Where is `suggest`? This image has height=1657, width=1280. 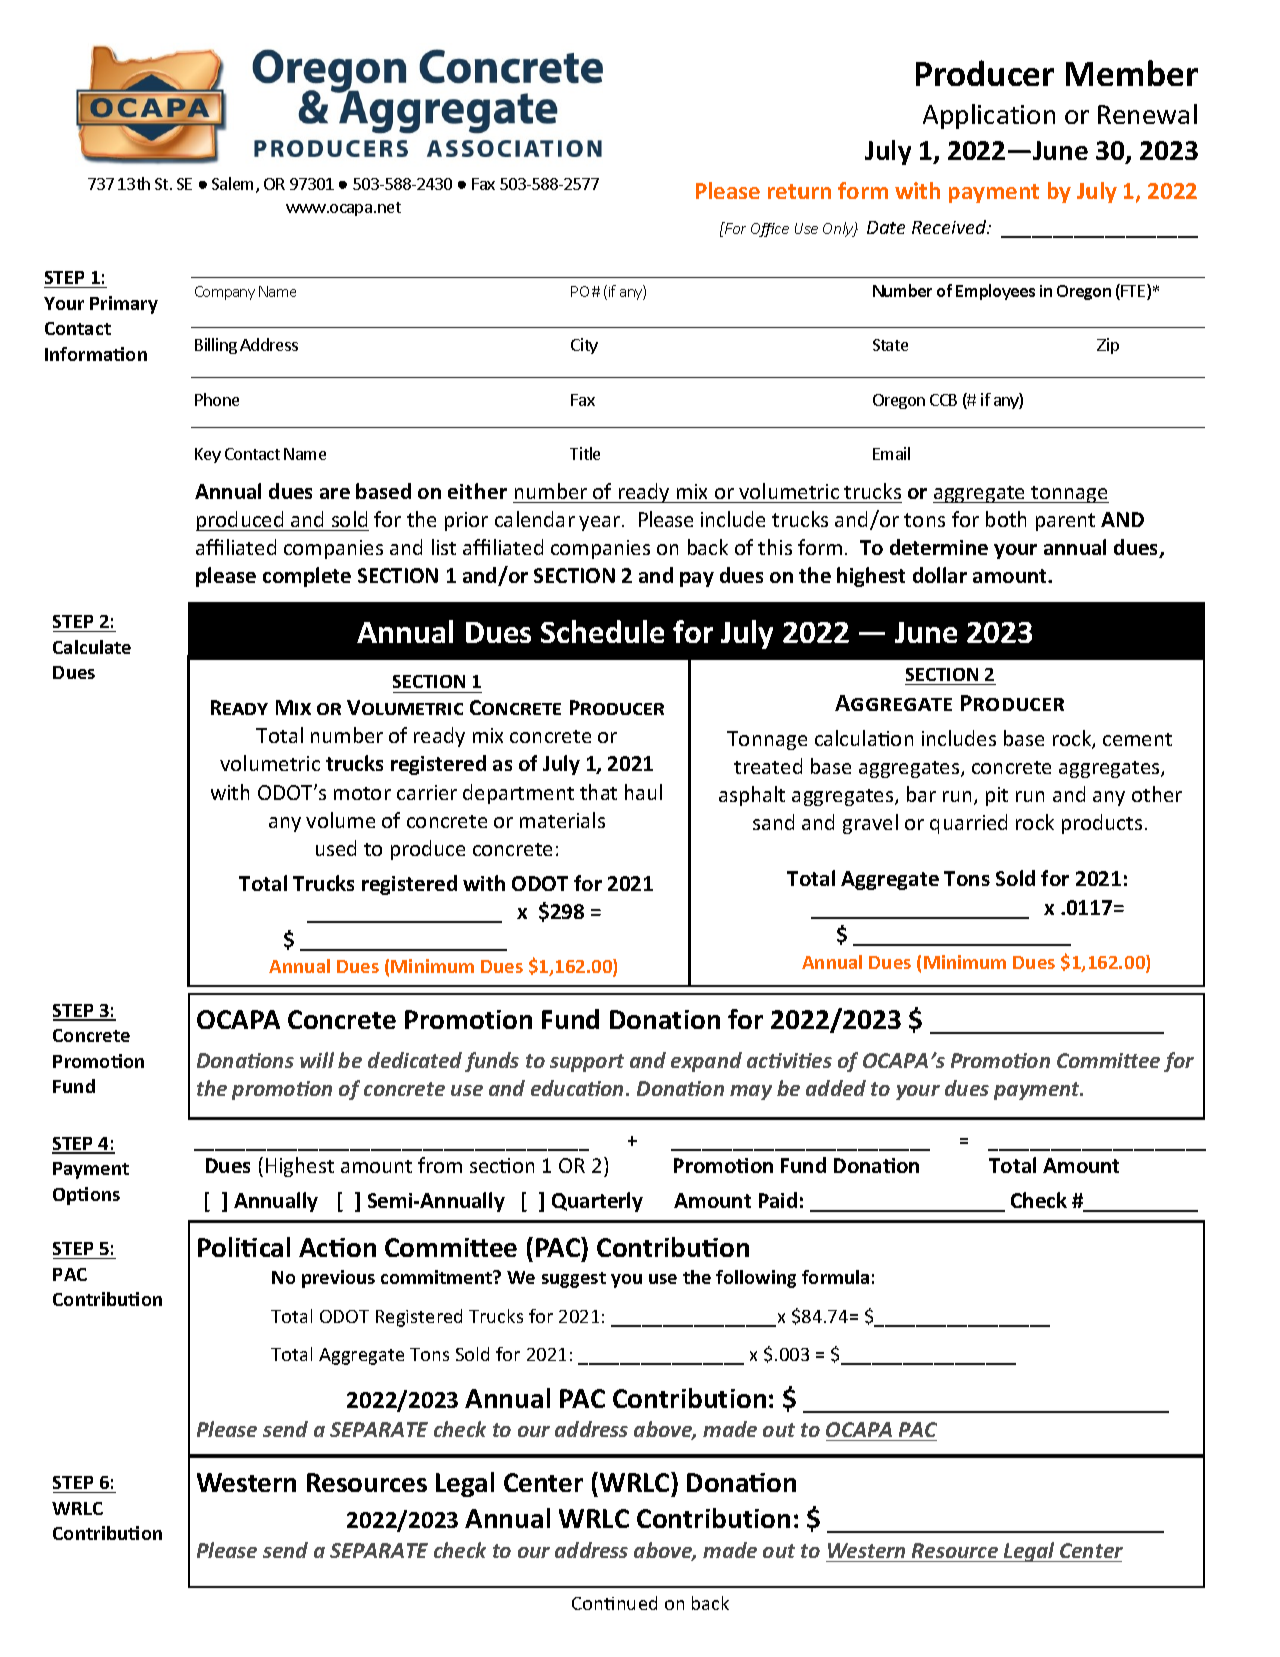
suggest is located at coordinates (574, 1280).
